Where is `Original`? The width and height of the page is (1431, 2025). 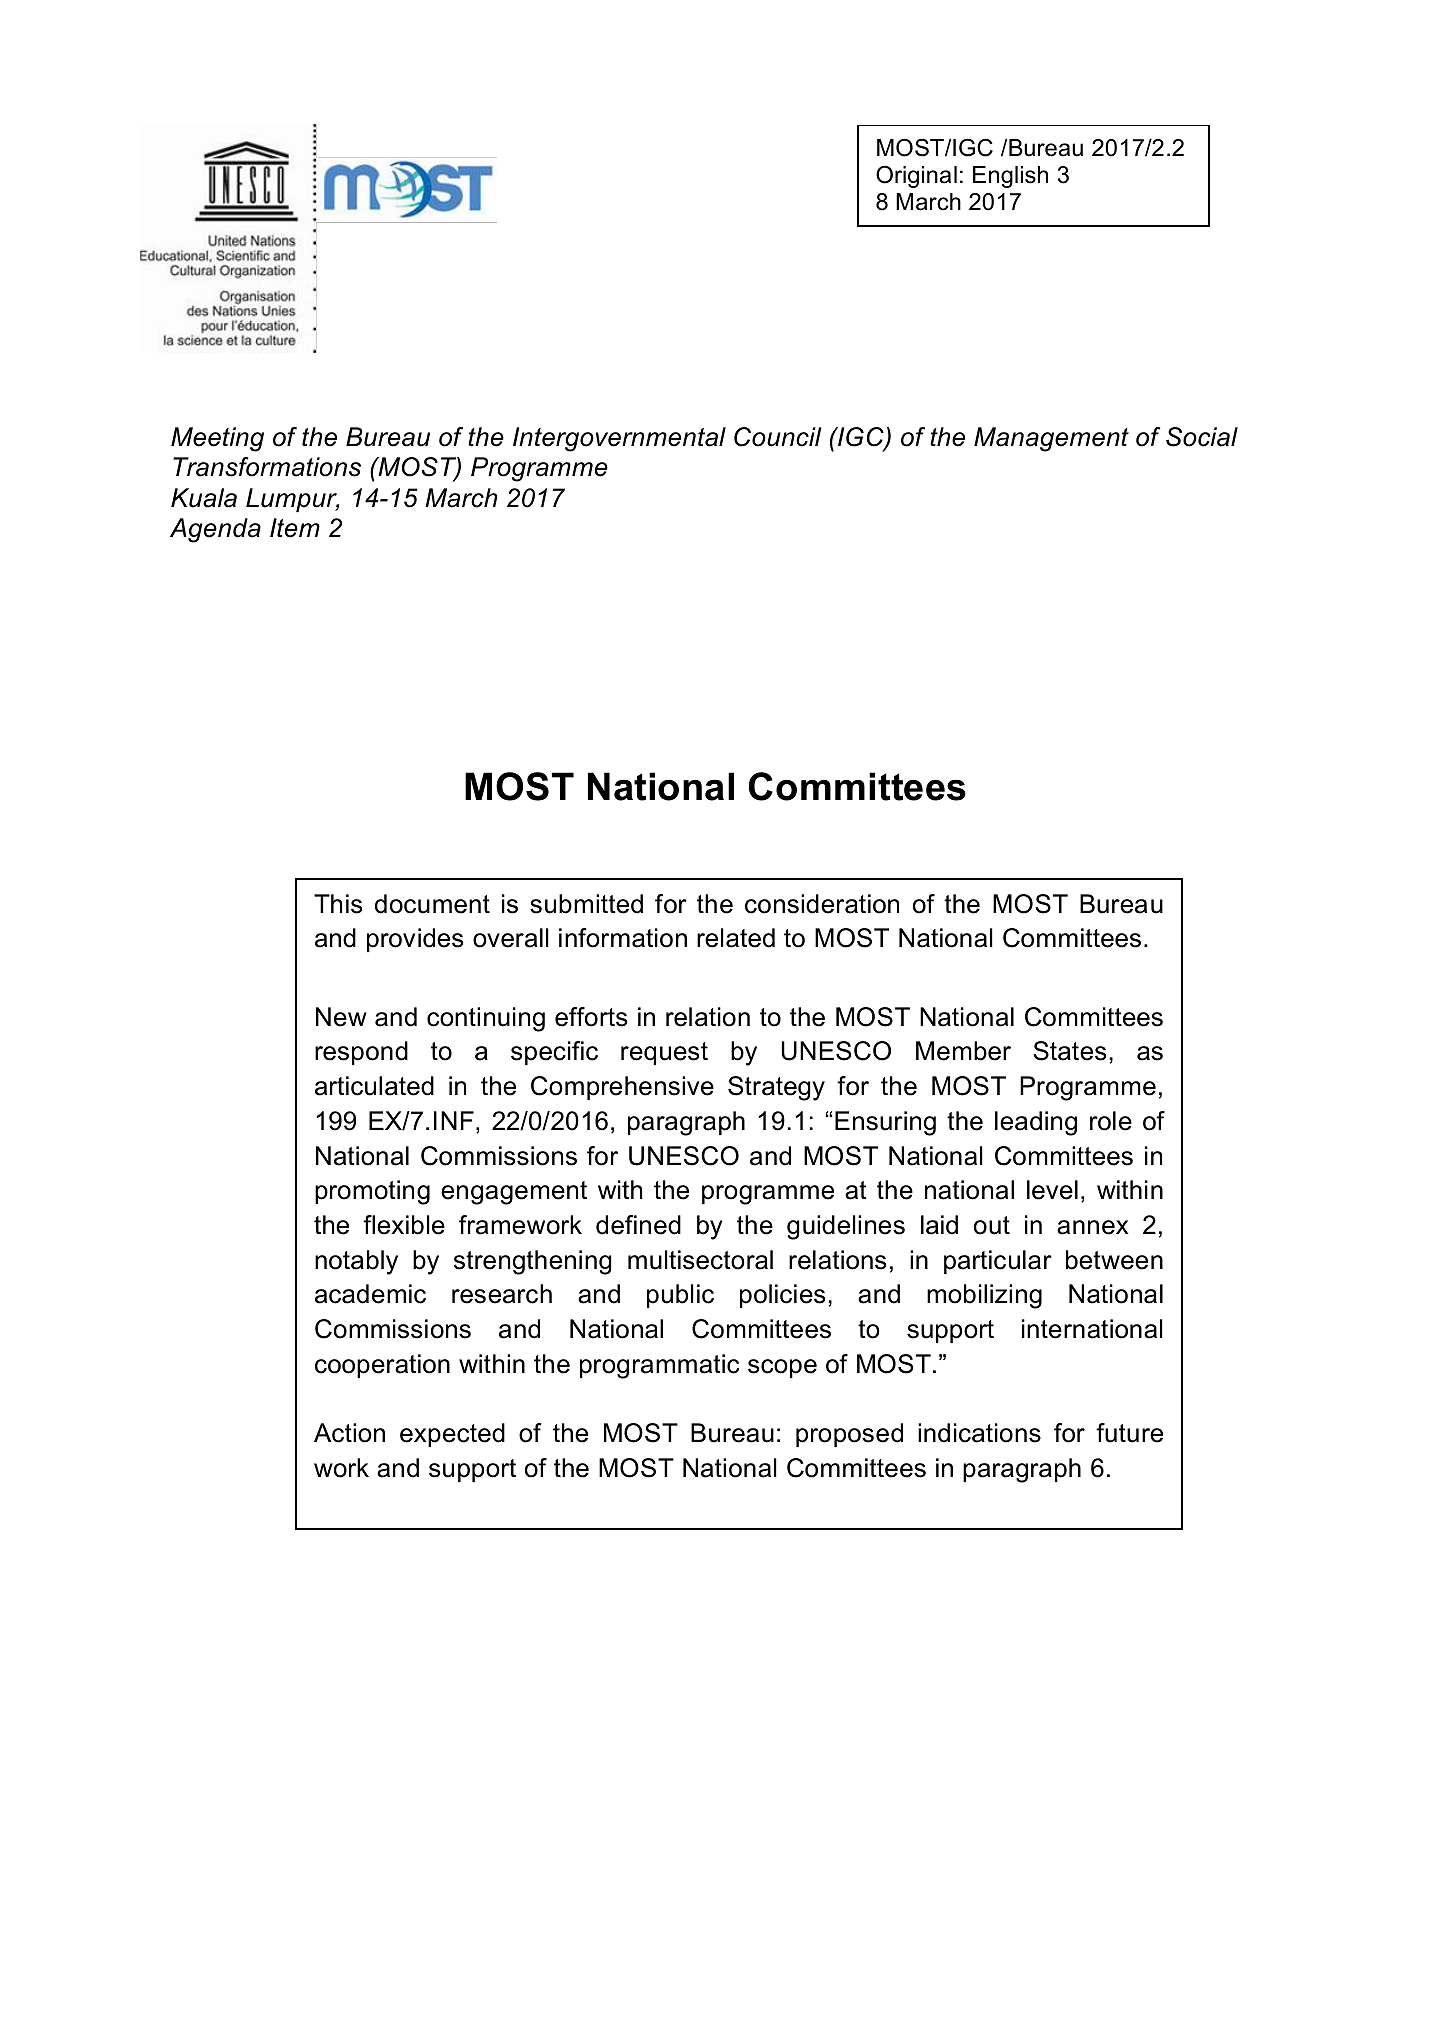
Original is located at coordinates (916, 176).
